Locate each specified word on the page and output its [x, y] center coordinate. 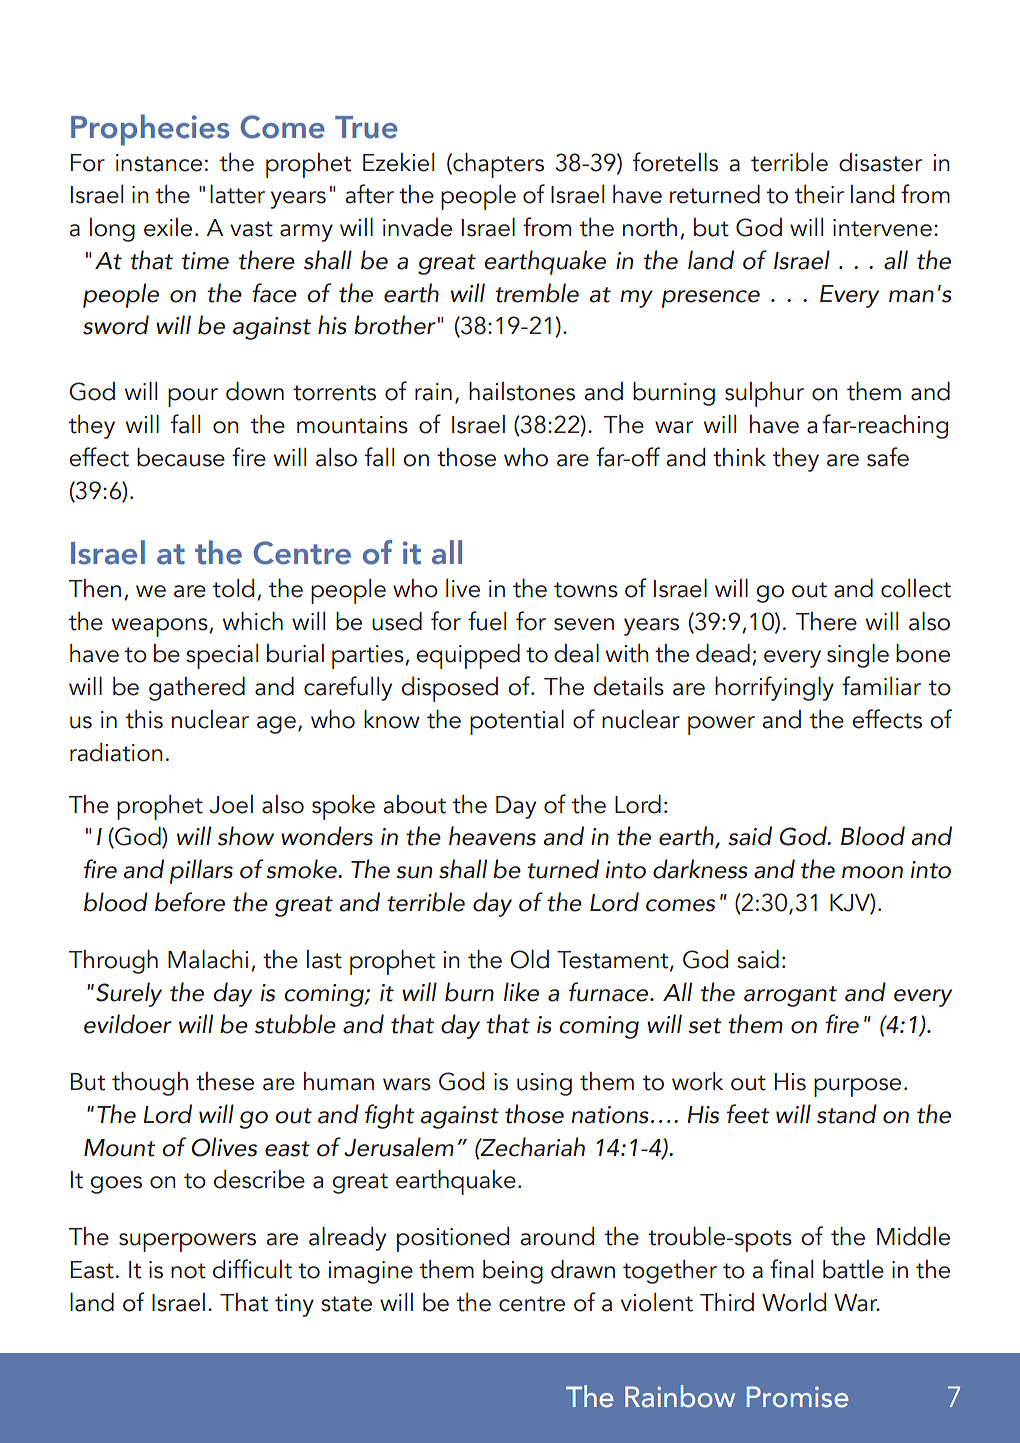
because [181, 457]
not [188, 1271]
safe [888, 457]
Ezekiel [398, 162]
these [225, 1081]
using [544, 1084]
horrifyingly [774, 688]
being [513, 1272]
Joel [231, 804]
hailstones [522, 391]
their [819, 194]
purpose [857, 1087]
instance [159, 163]
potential [517, 722]
